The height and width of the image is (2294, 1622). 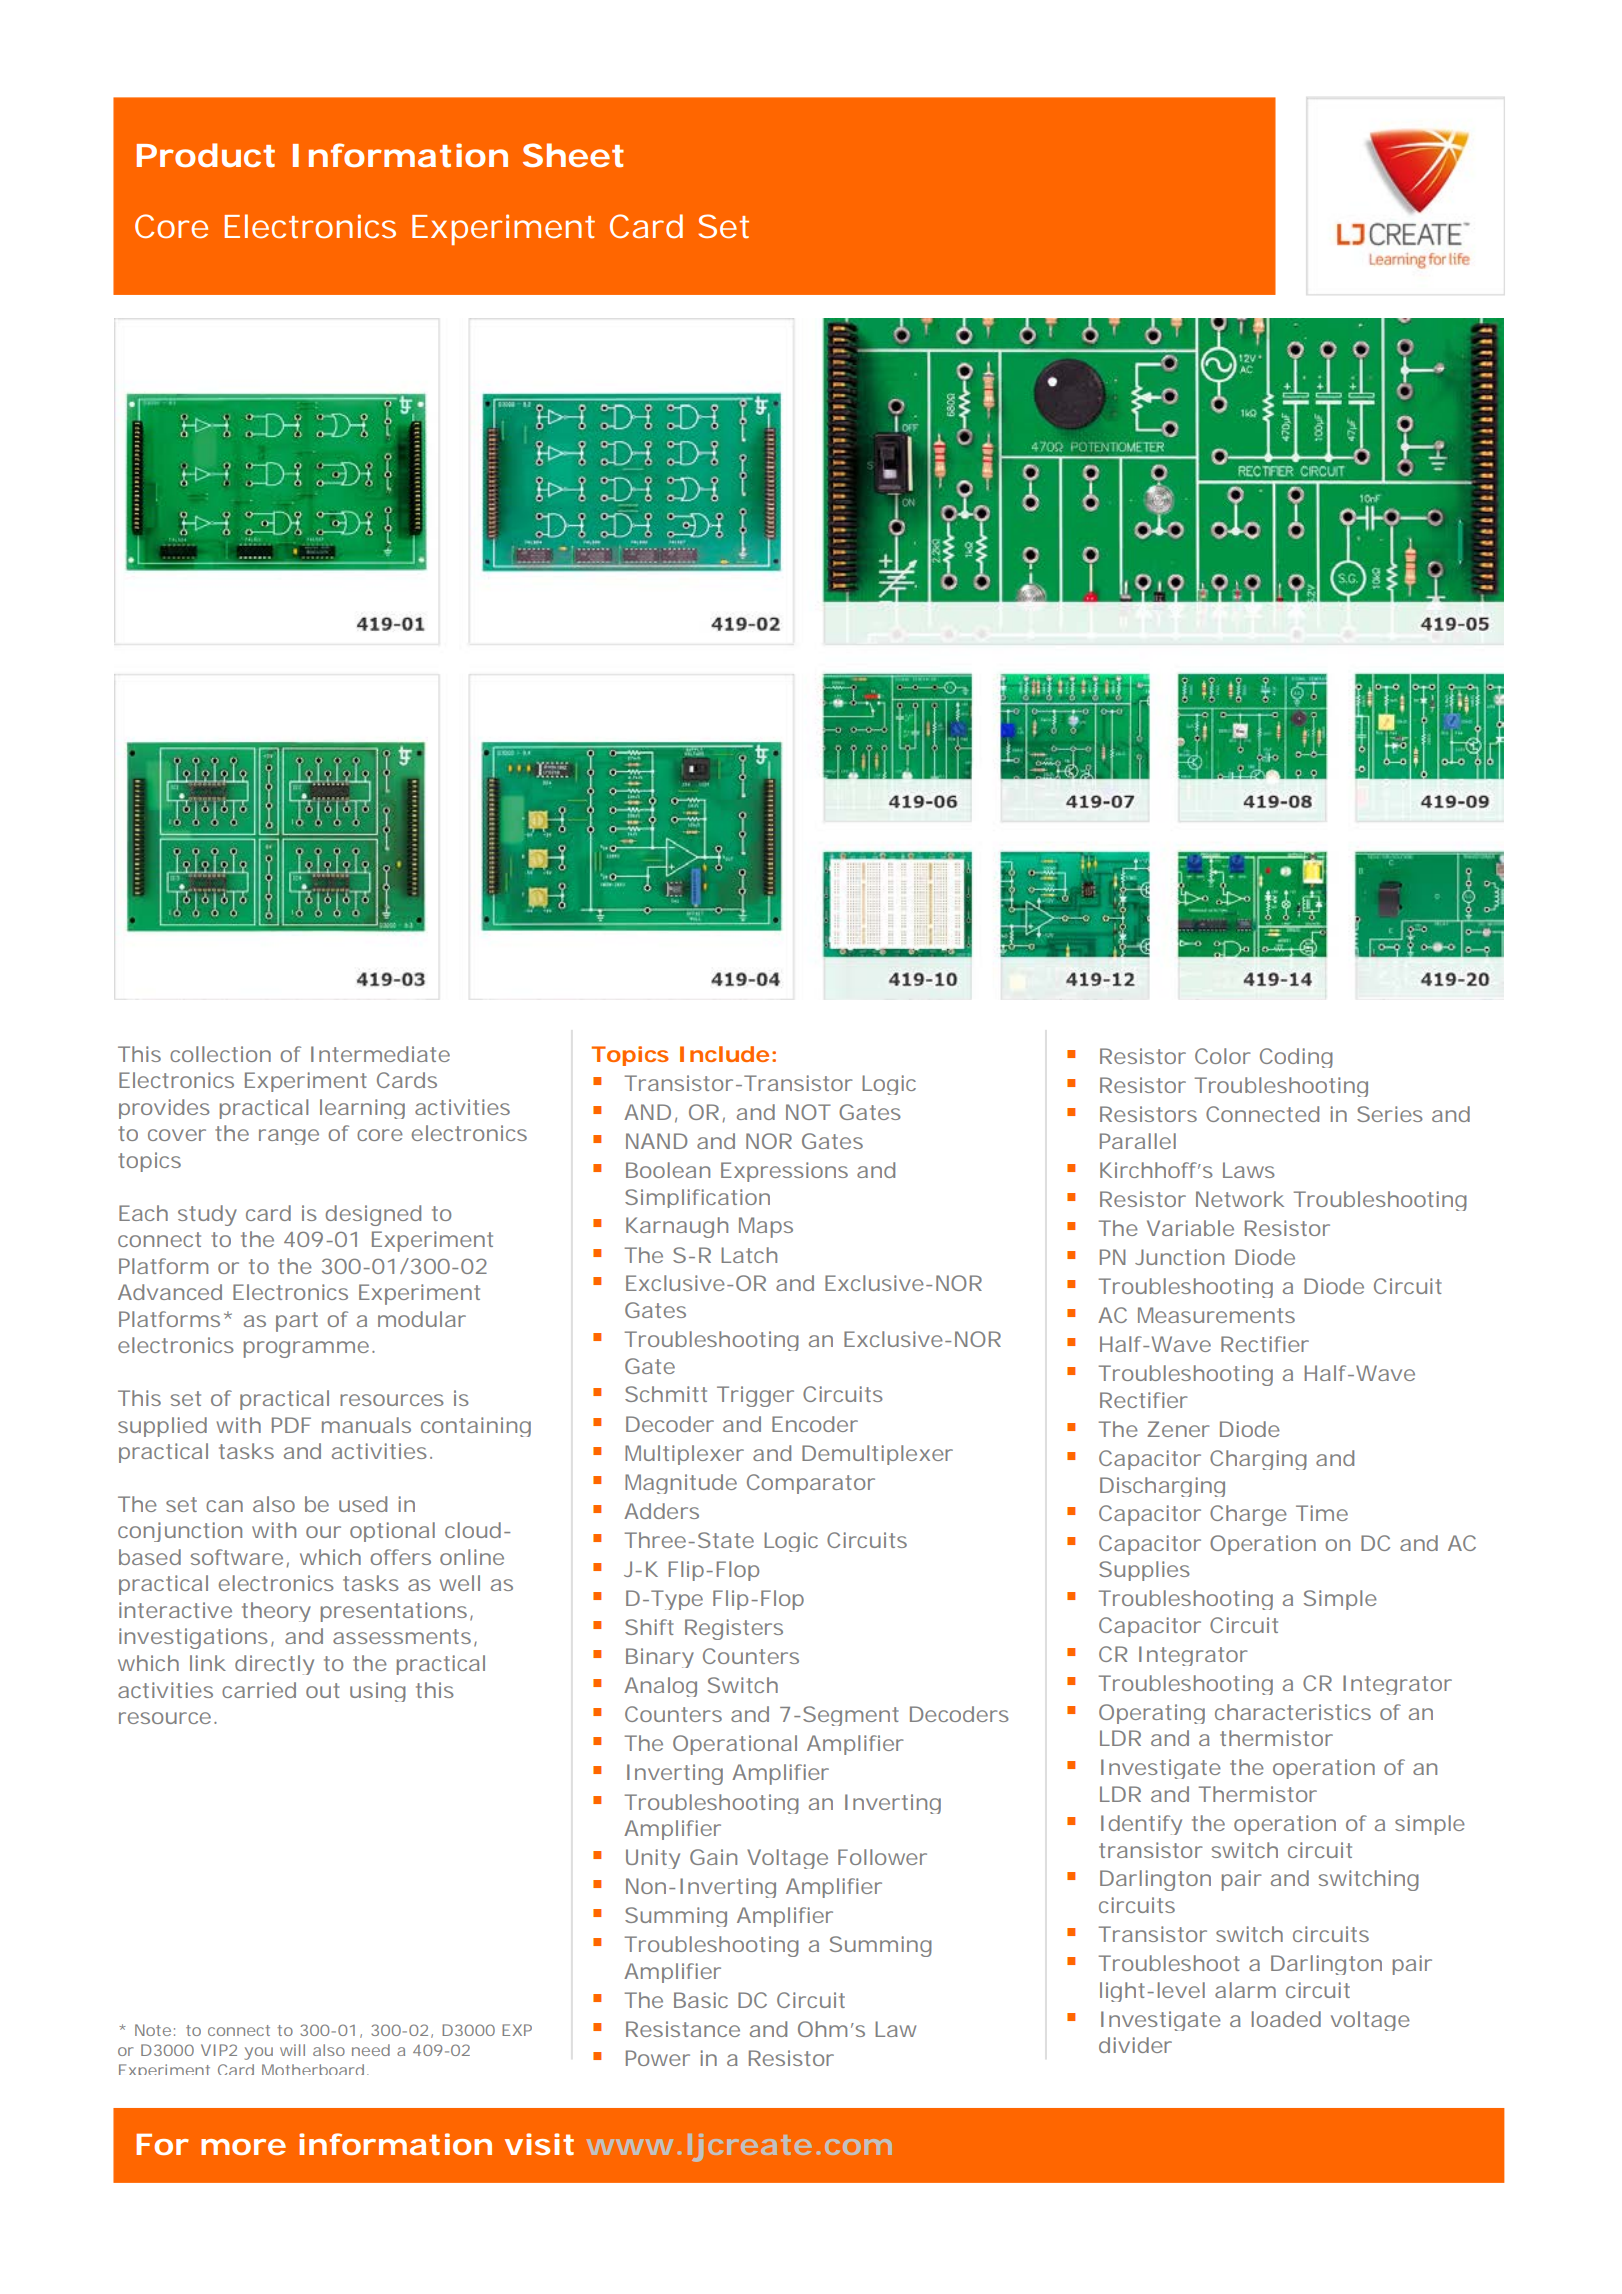 What do you see at coordinates (1144, 1571) in the image?
I see `Supplies` at bounding box center [1144, 1571].
